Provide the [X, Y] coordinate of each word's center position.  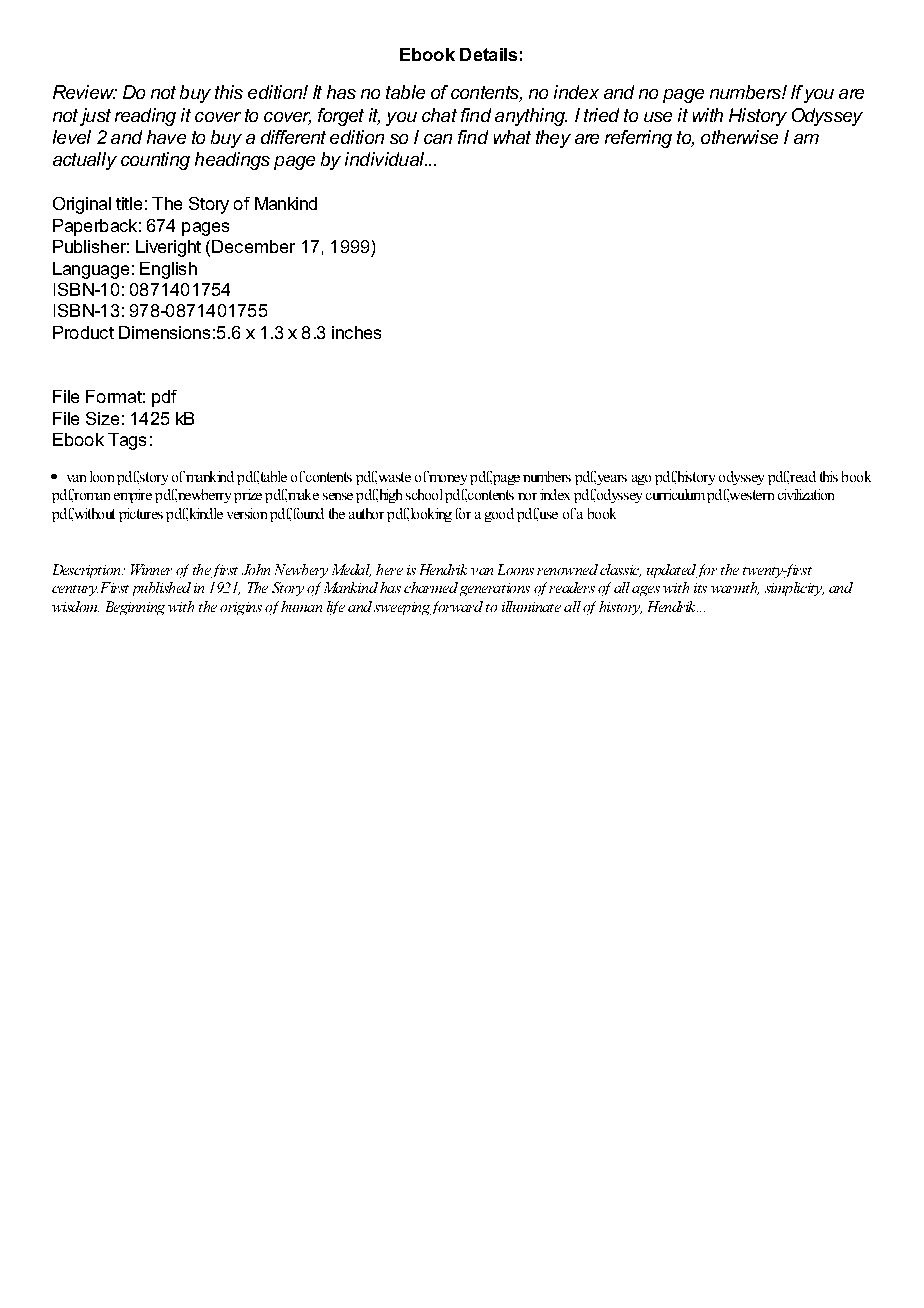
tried [601, 115]
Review [85, 92]
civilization [806, 494]
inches [356, 332]
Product [83, 332]
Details [488, 54]
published [162, 589]
